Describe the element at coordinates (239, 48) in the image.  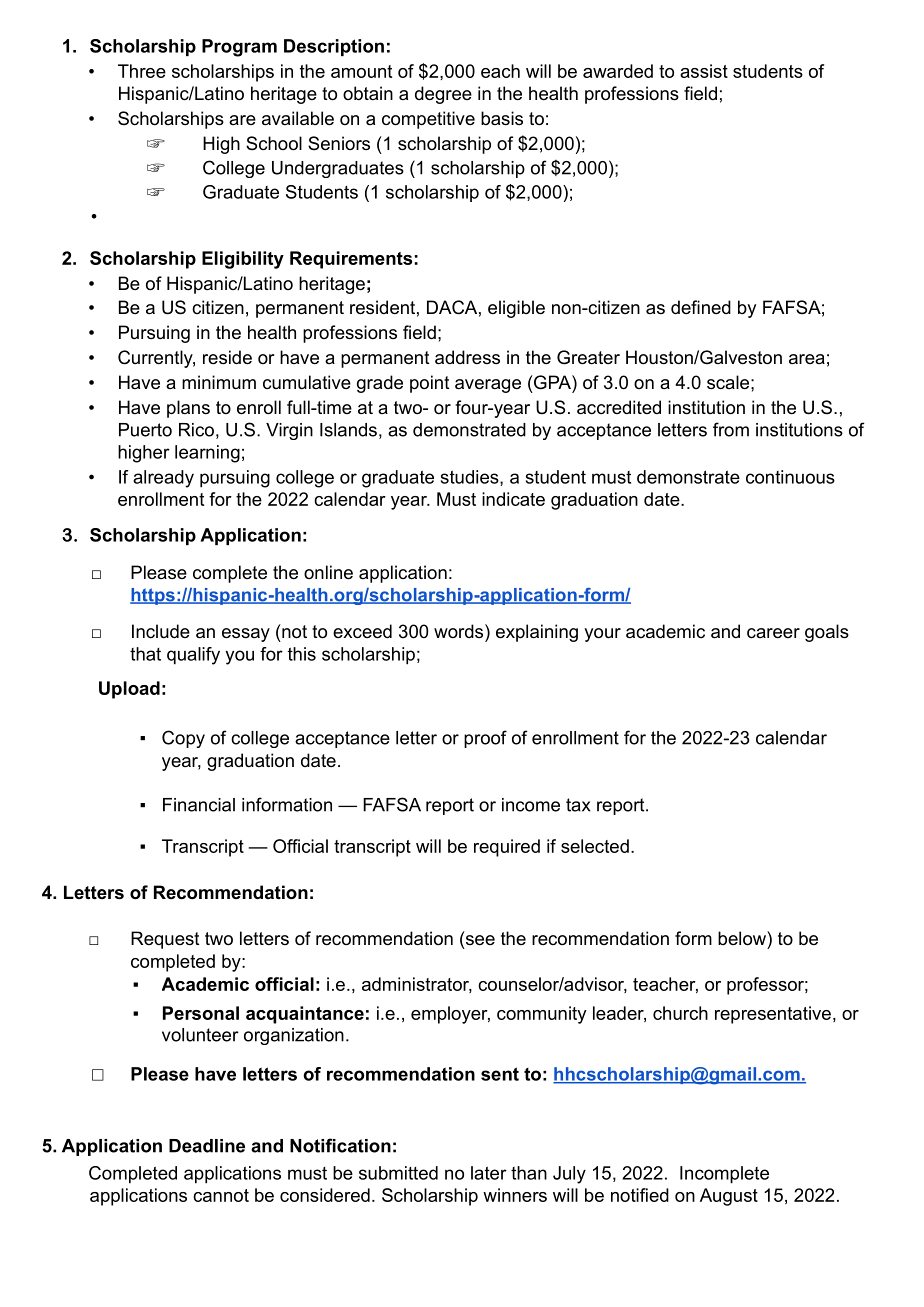
I see `Program` at that location.
